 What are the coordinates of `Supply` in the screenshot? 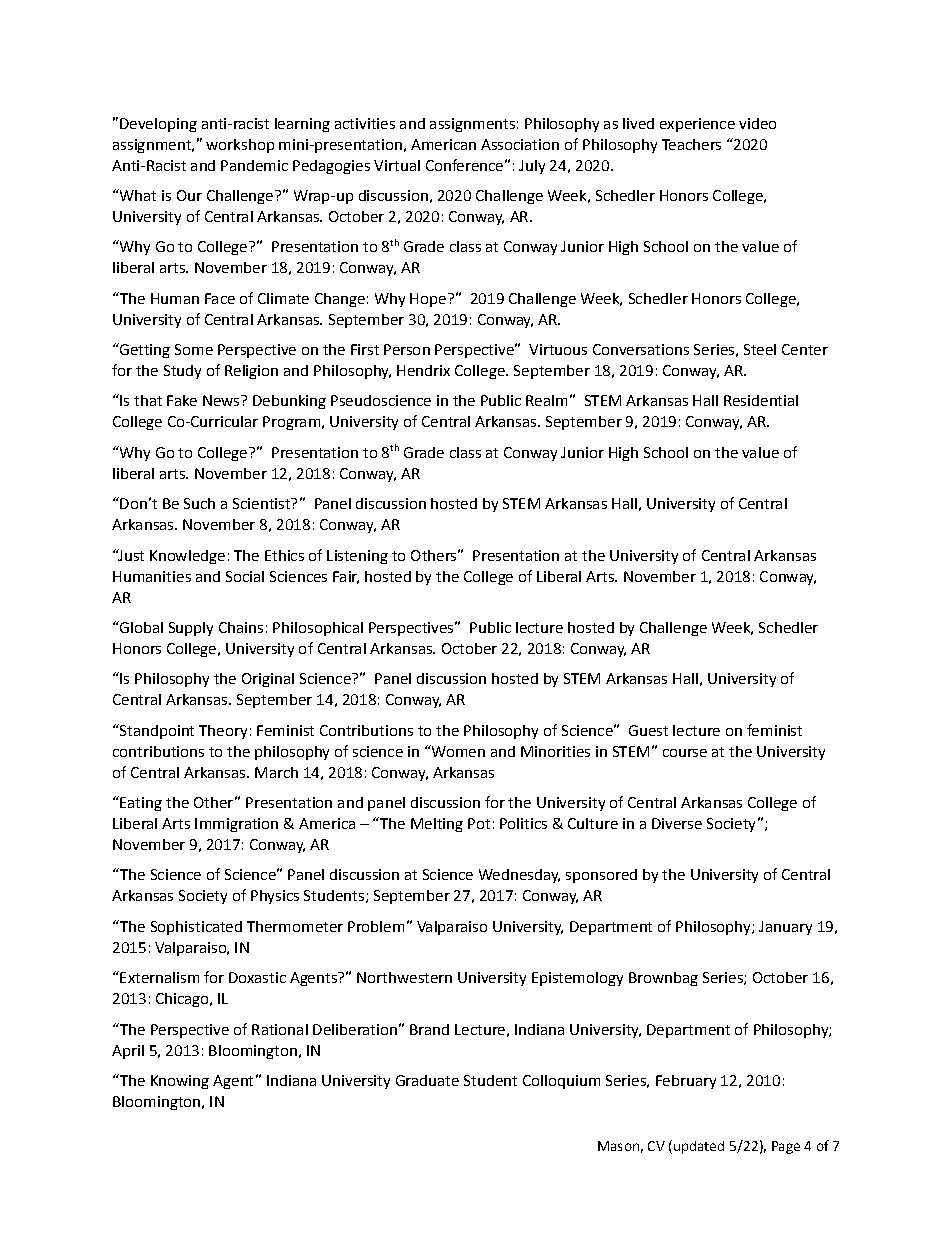 It's located at (191, 629).
